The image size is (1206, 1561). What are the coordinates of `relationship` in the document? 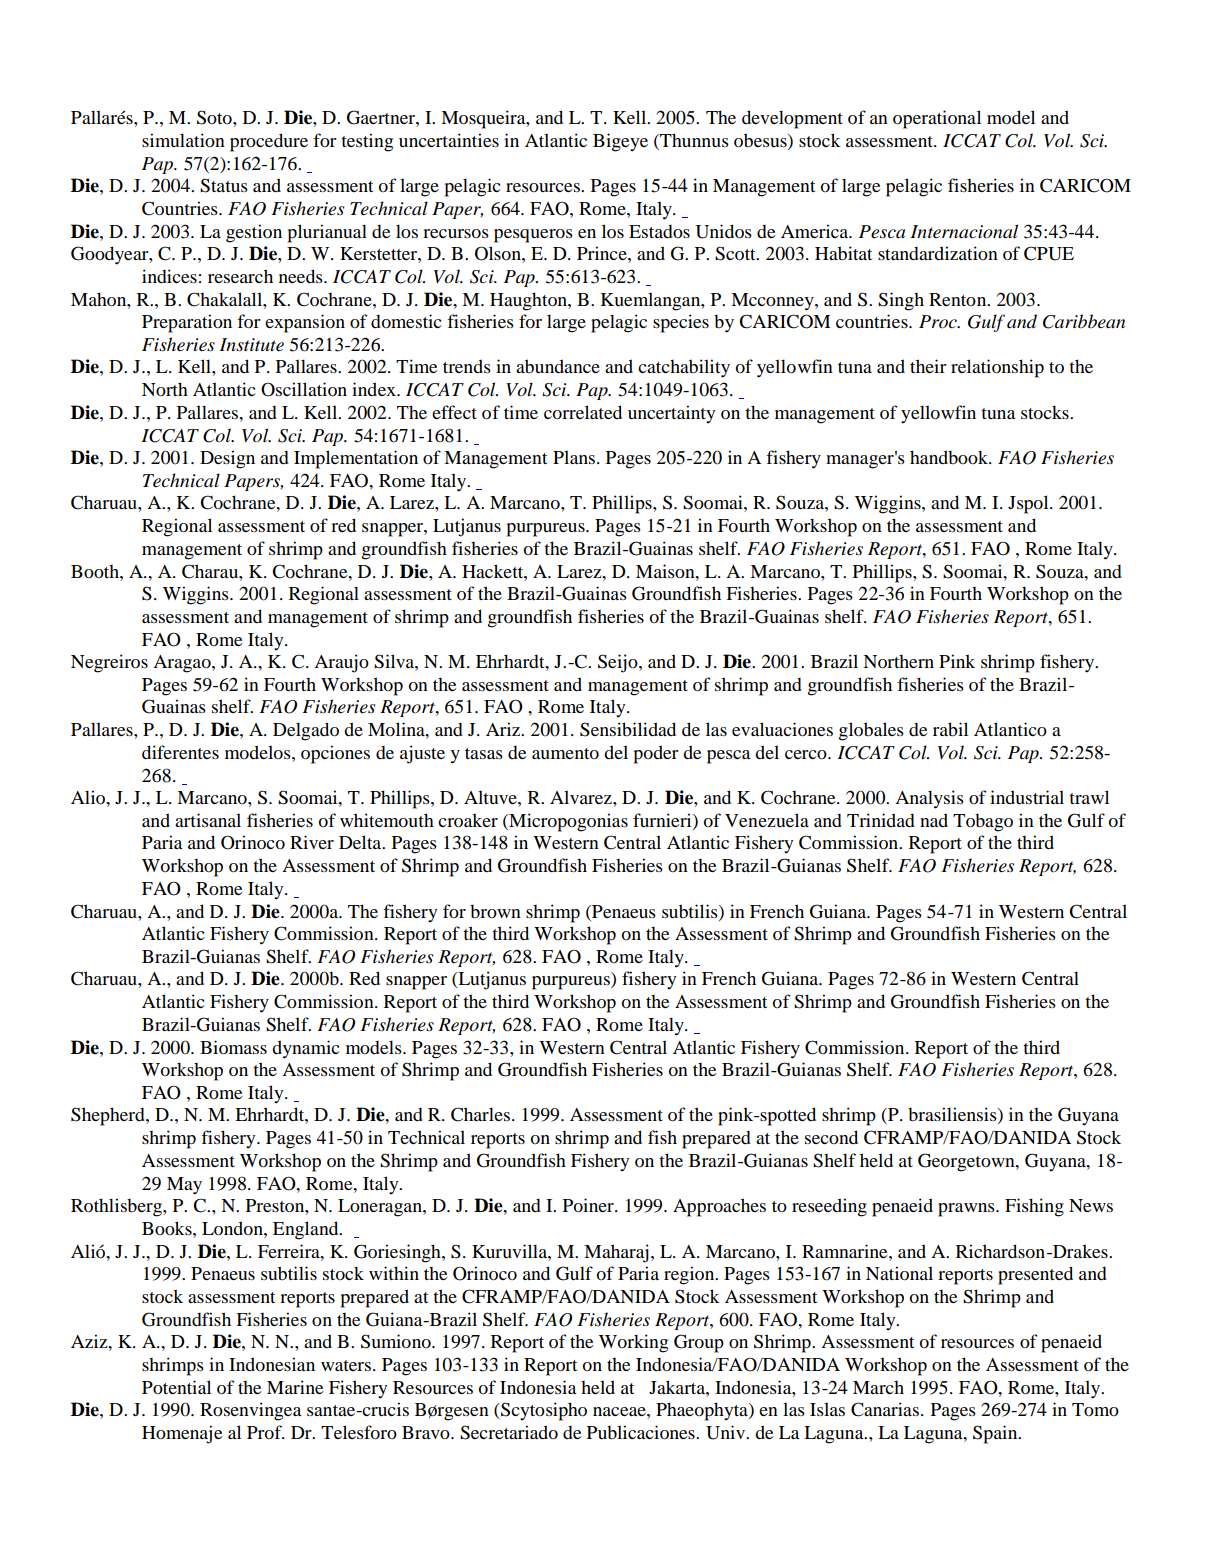 It's located at (997, 368).
